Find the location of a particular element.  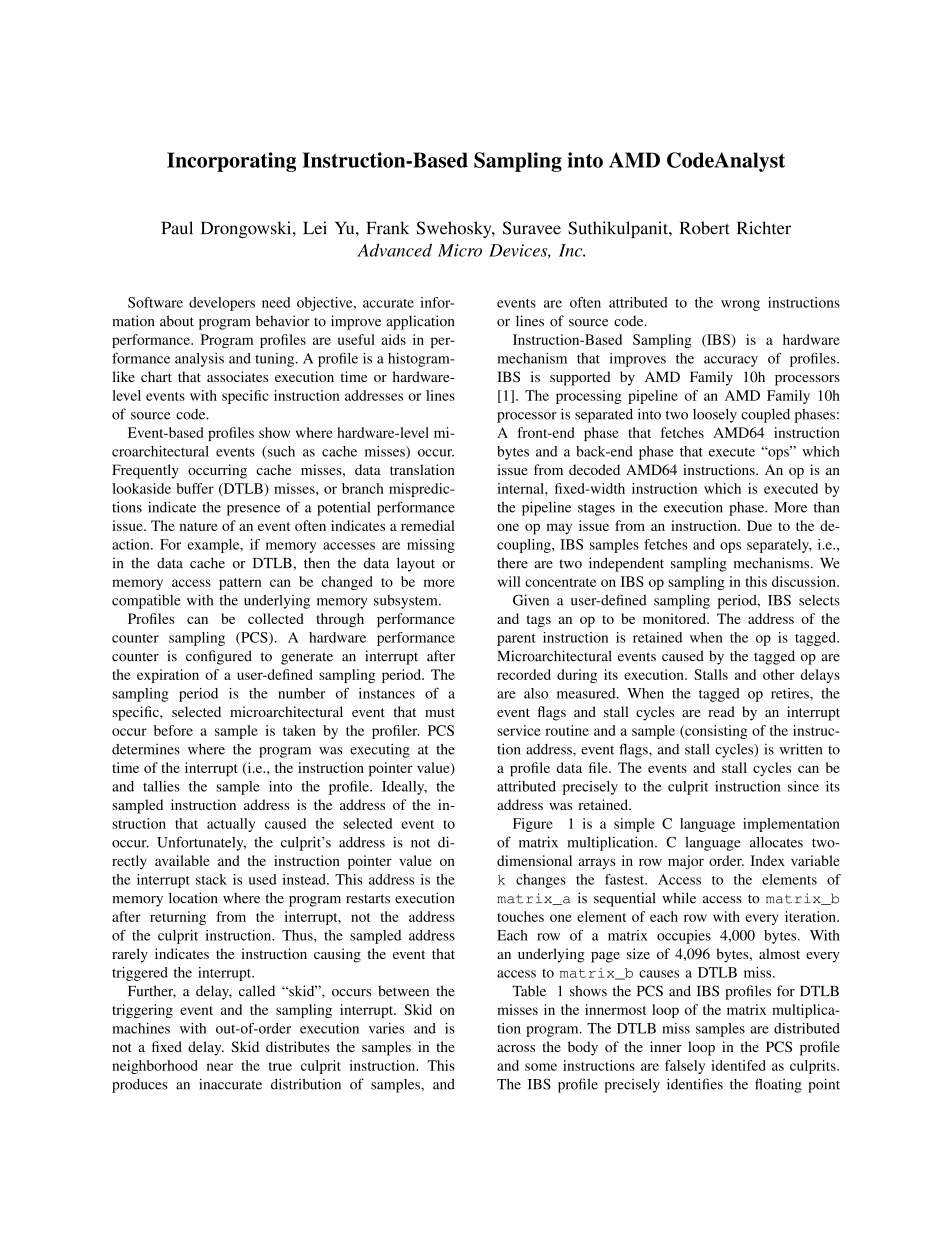

Frank is located at coordinates (387, 228).
